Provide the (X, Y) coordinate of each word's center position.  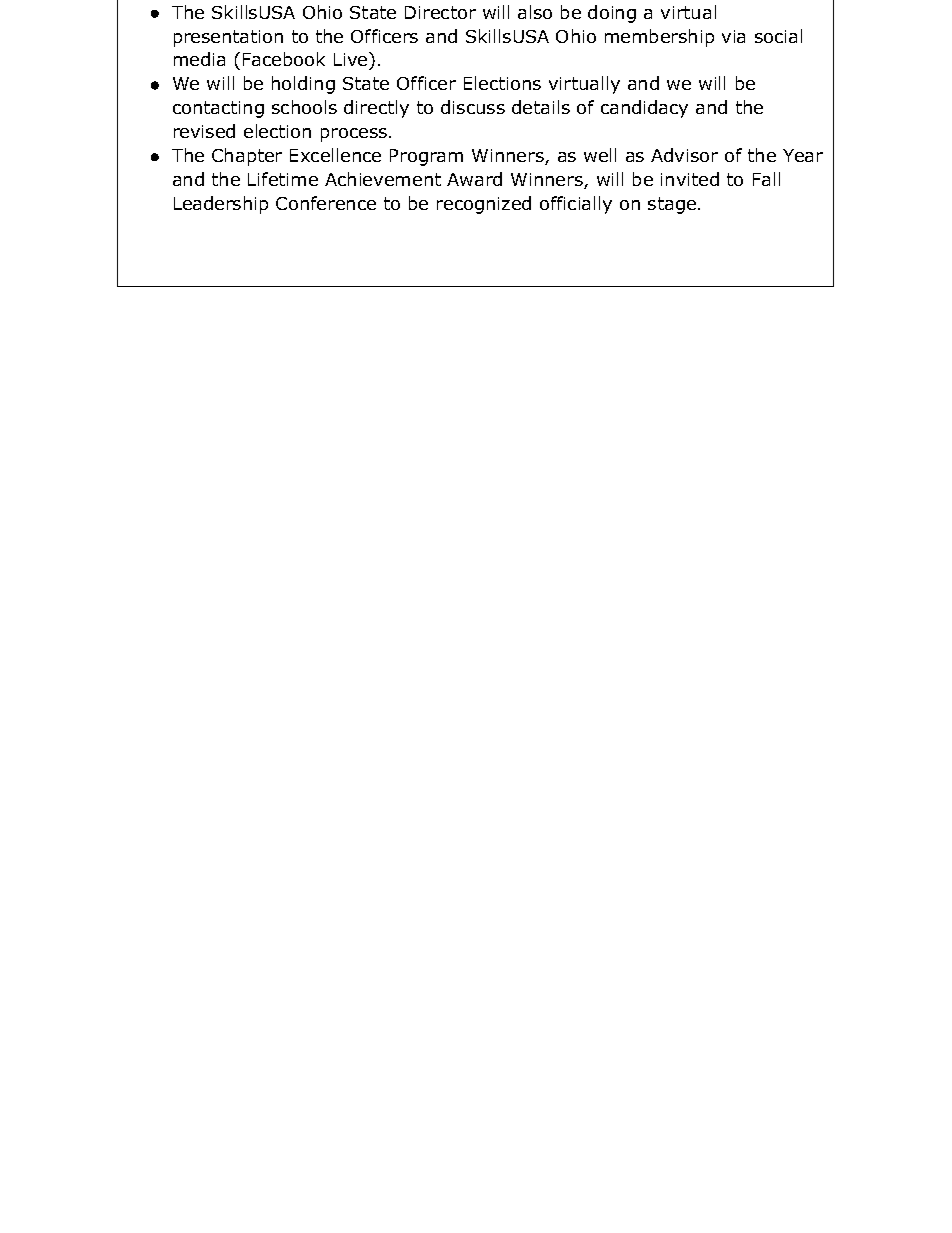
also (535, 12)
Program (426, 157)
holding (303, 85)
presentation (228, 38)
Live (352, 61)
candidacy (644, 109)
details (541, 107)
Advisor (684, 155)
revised (204, 131)
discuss (473, 107)
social (778, 36)
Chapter (247, 157)
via (733, 36)
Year (803, 155)
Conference (326, 203)
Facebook (284, 59)
